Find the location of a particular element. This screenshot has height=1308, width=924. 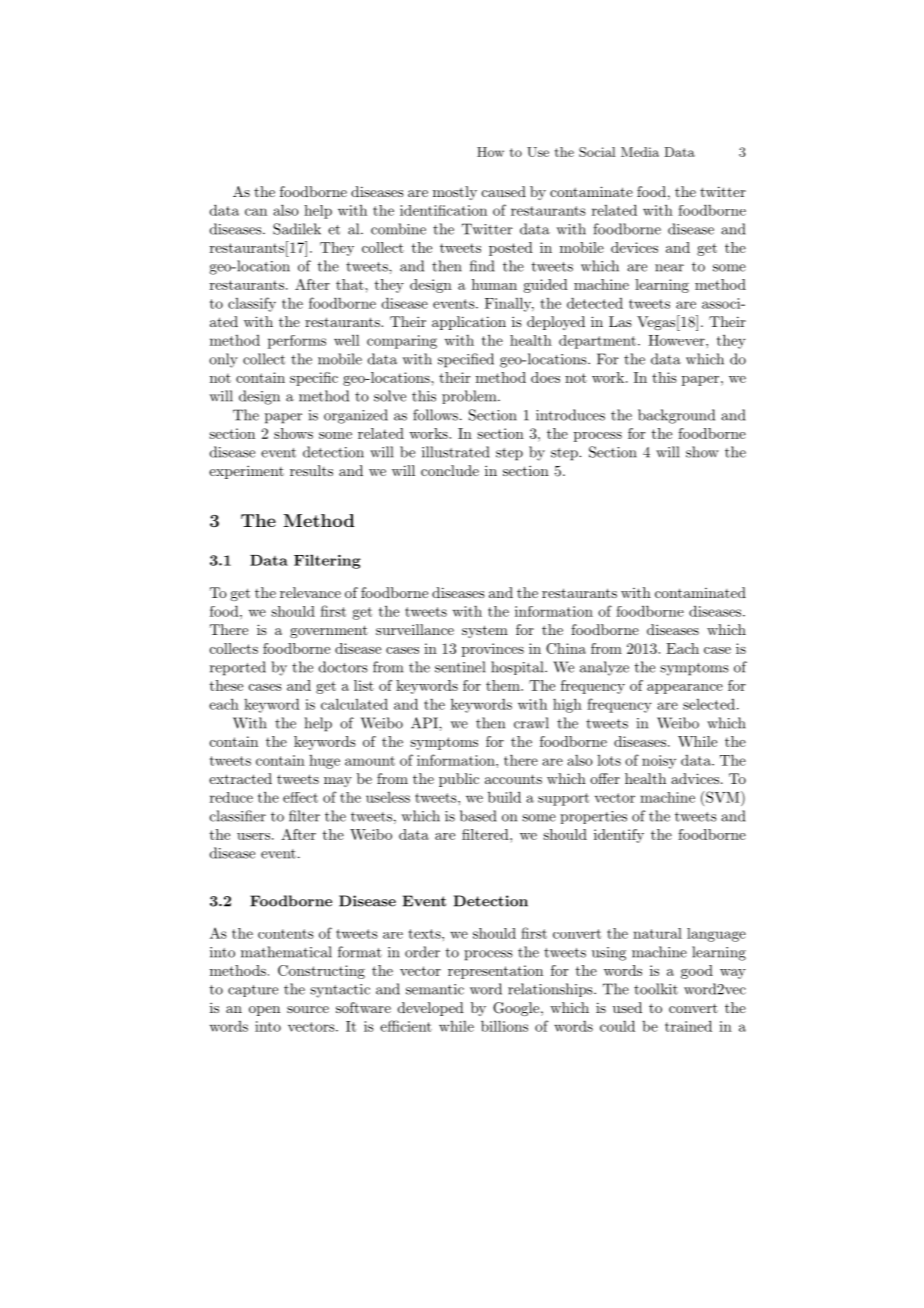

representation is located at coordinates (495, 972).
